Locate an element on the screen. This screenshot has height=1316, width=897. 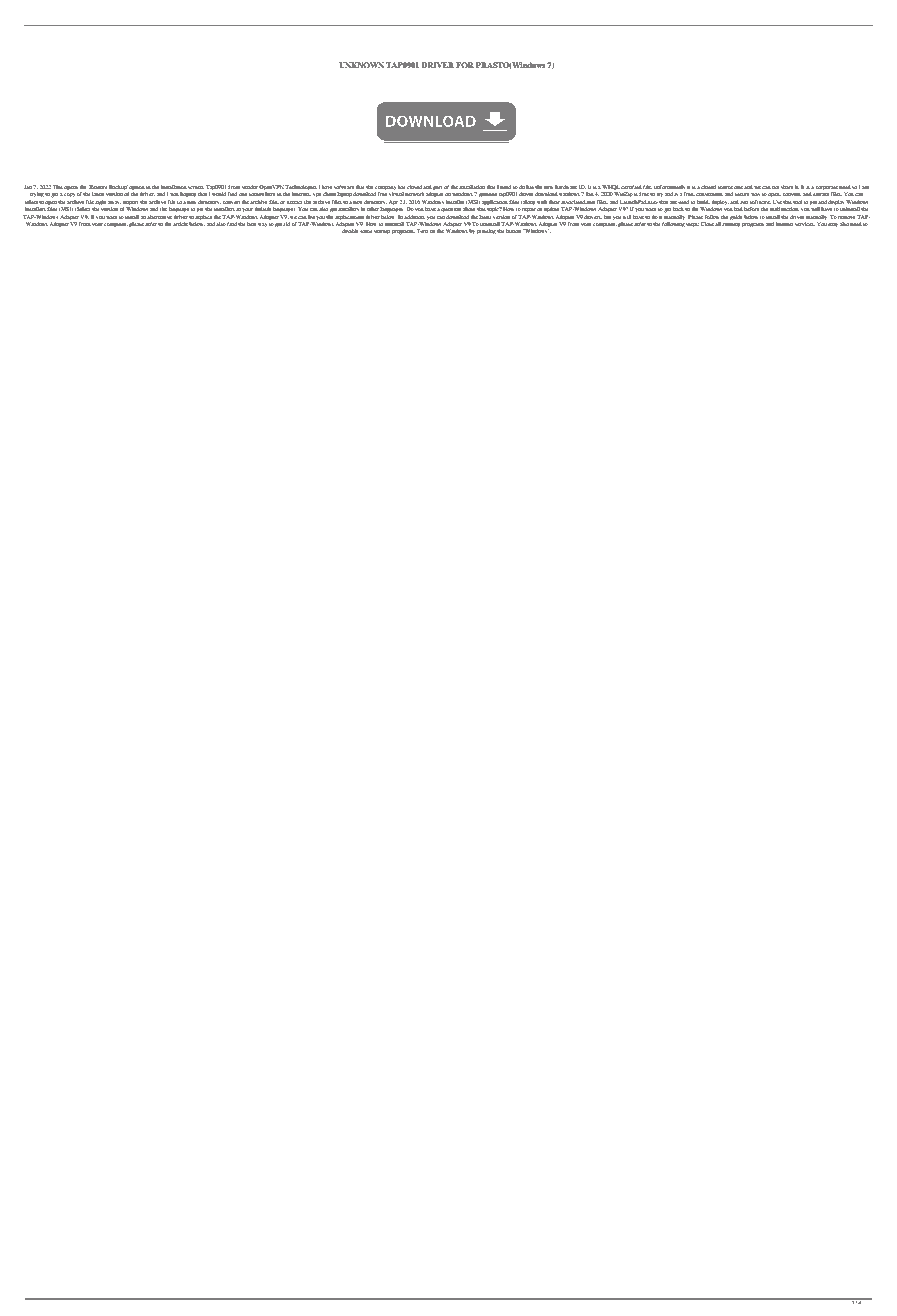
pressing is located at coordinates (486, 232).
